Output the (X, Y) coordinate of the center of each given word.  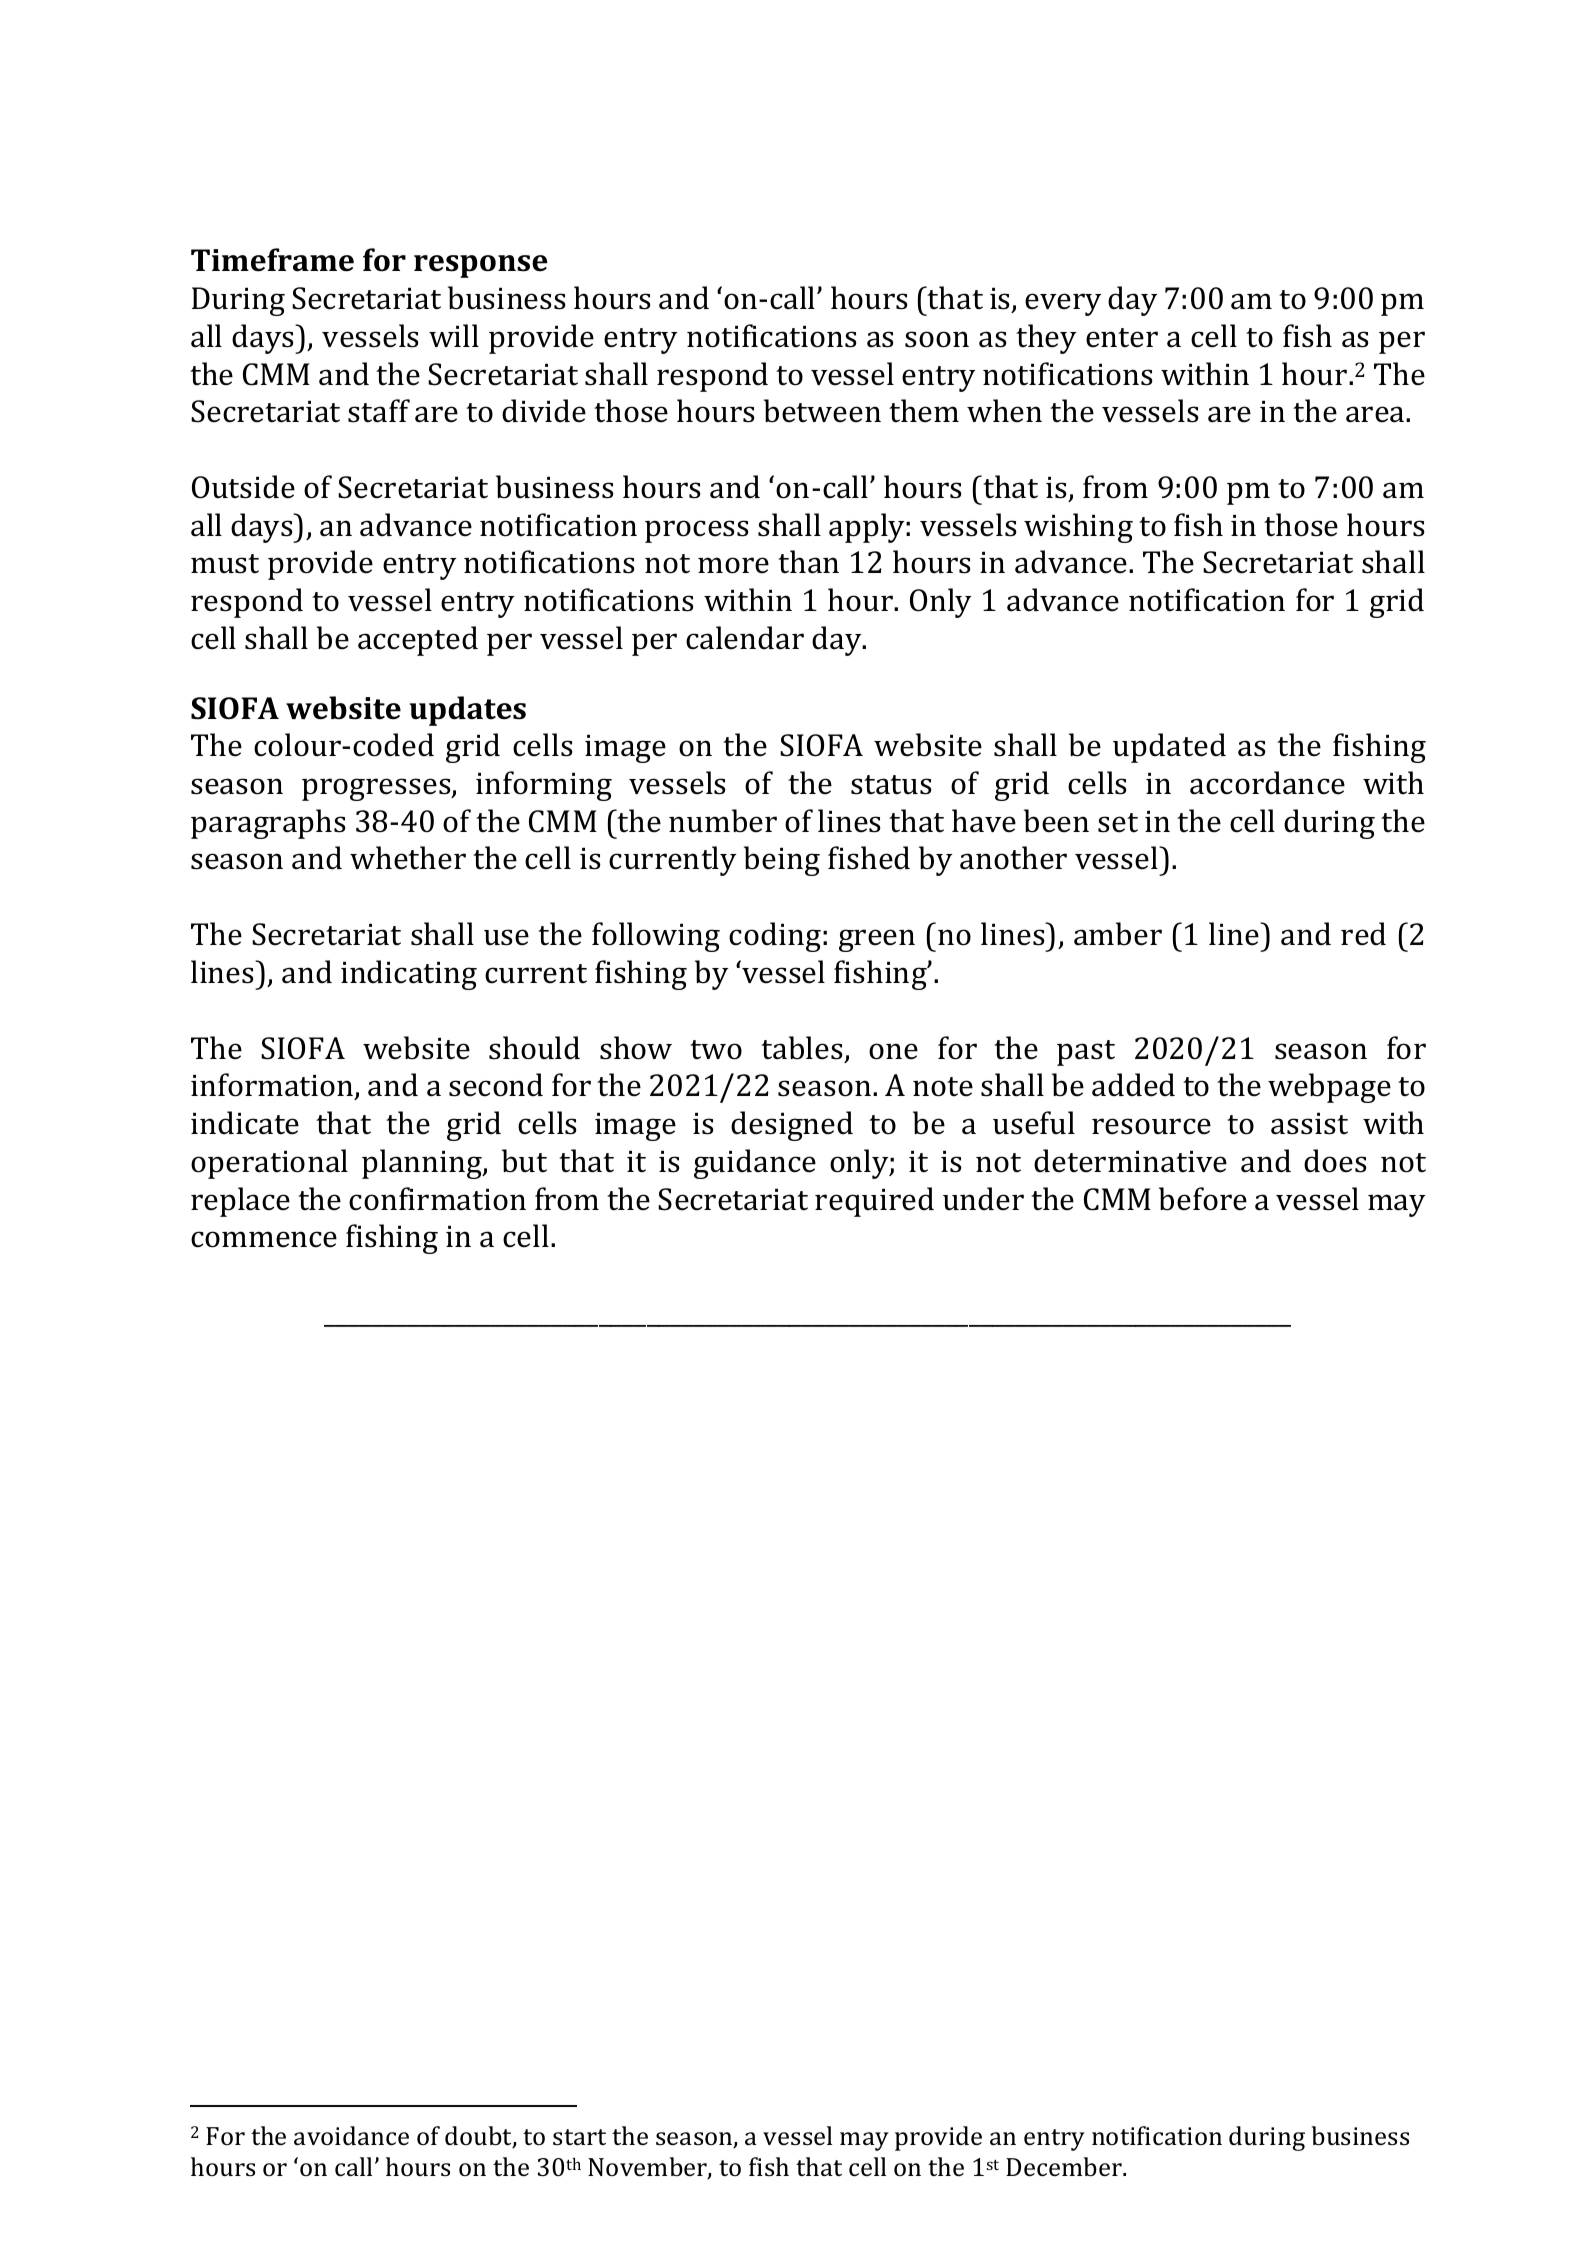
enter (1122, 338)
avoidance (351, 2136)
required (874, 1202)
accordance (1267, 783)
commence (264, 1239)
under (983, 1199)
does (1335, 1161)
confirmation (437, 1199)
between (822, 411)
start (579, 2137)
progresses (377, 789)
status (891, 785)
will (454, 335)
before (1203, 1199)
